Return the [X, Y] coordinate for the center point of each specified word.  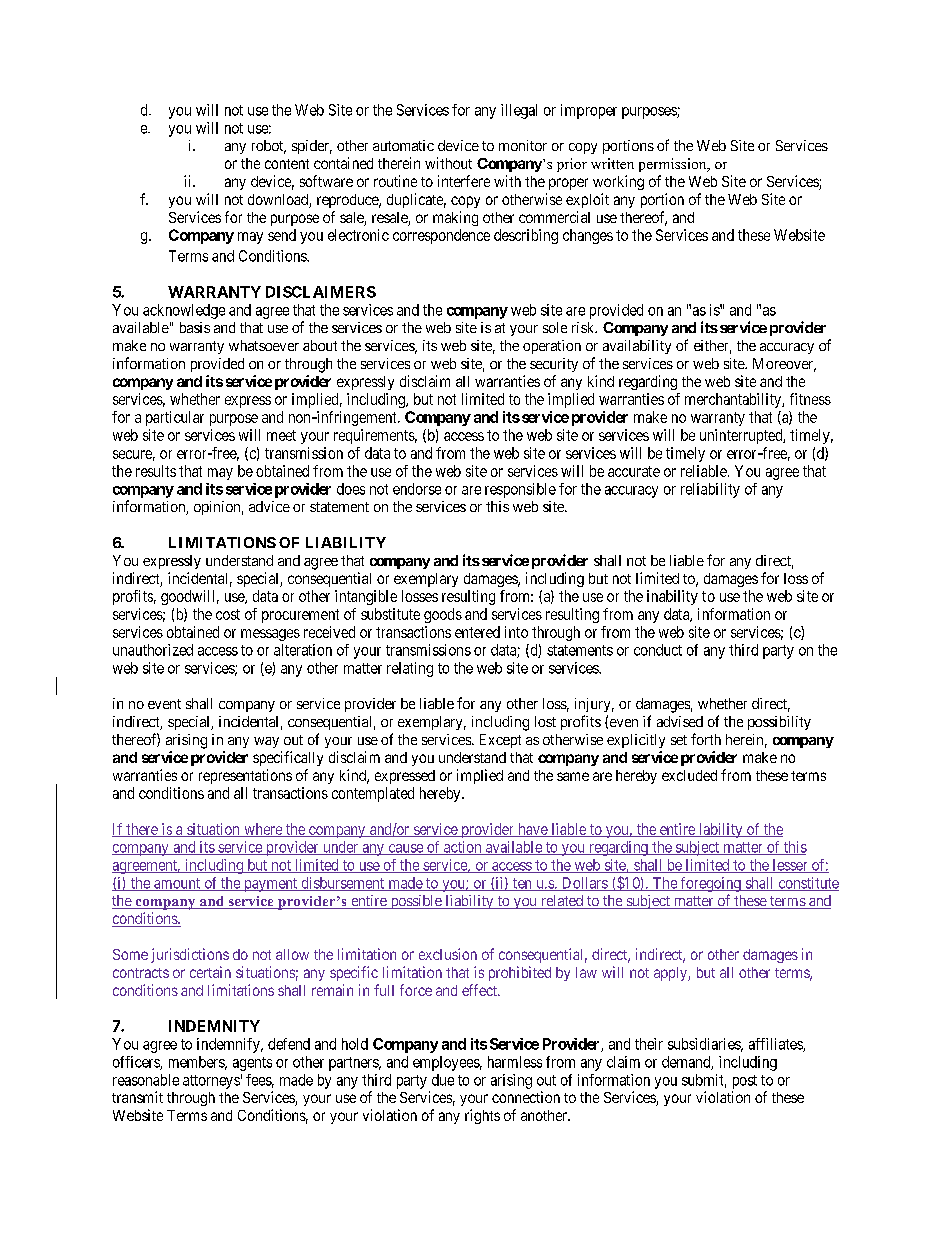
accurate [634, 471]
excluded [689, 775]
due [443, 1080]
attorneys [211, 1082]
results [156, 471]
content [287, 164]
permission [674, 165]
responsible [520, 490]
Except [500, 741]
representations [245, 776]
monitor [523, 145]
